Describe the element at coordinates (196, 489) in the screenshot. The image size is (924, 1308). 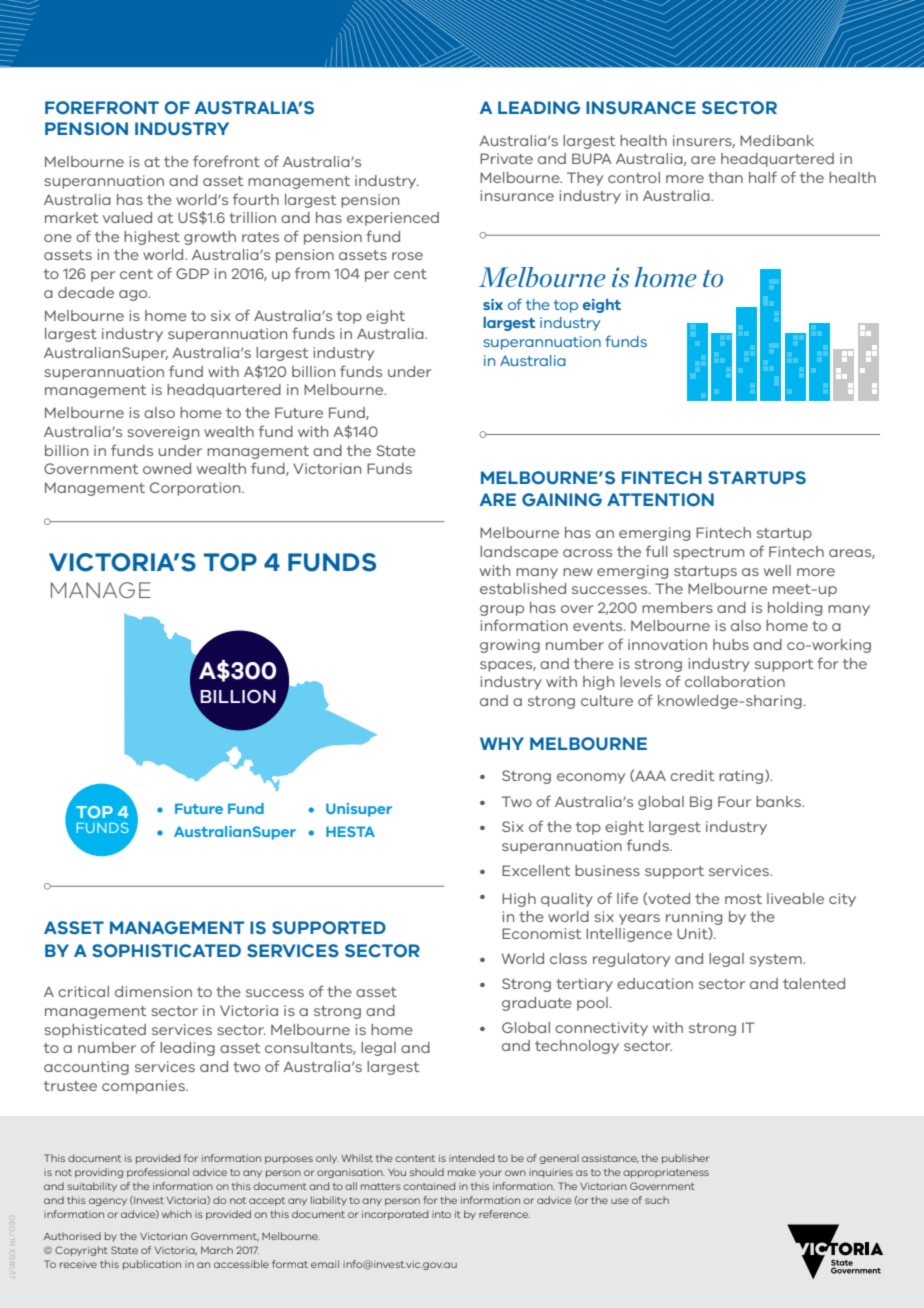
I see `Corporation` at that location.
